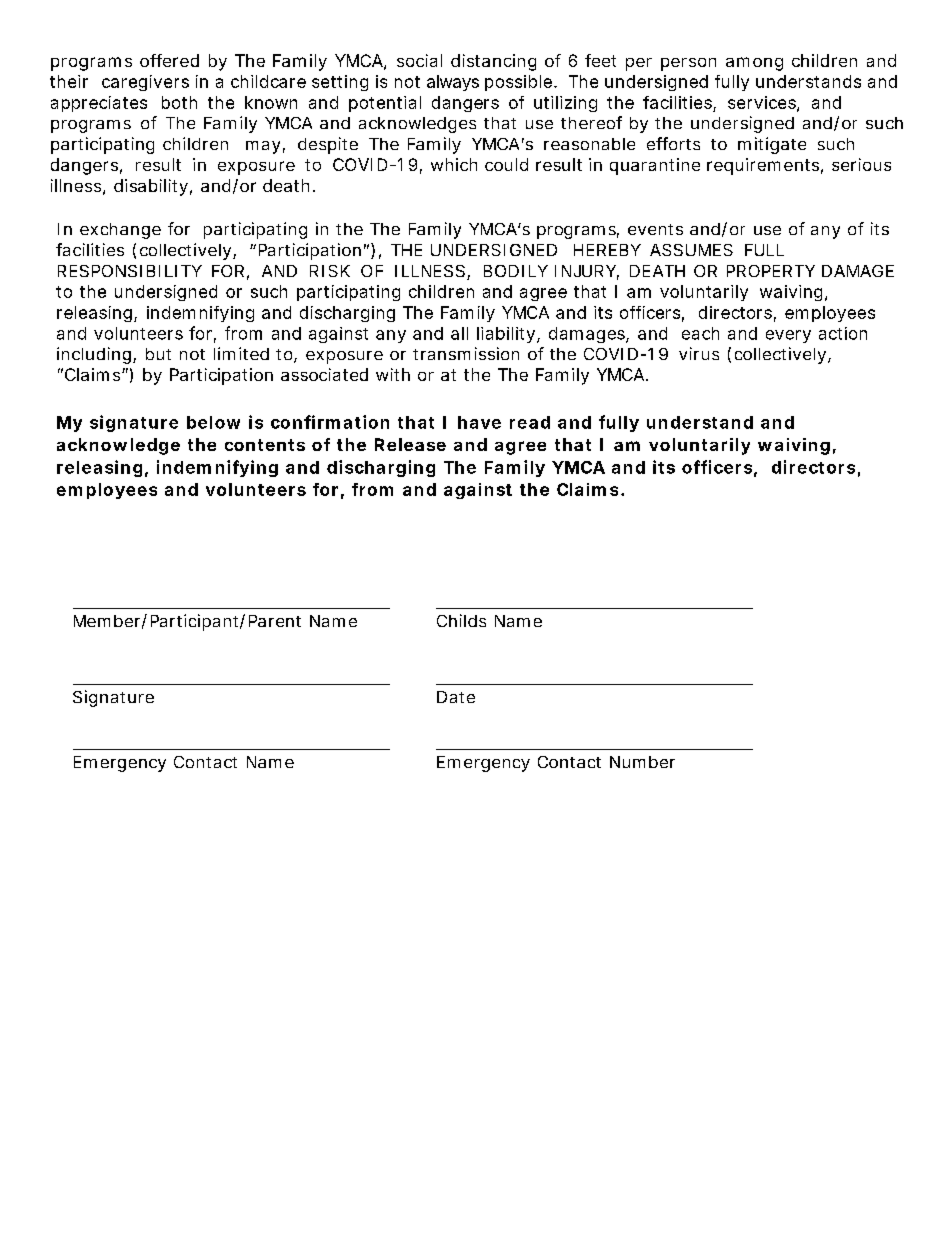 The width and height of the page is (952, 1233). Describe the element at coordinates (771, 271) in the page. I see `PROPERTY` at that location.
